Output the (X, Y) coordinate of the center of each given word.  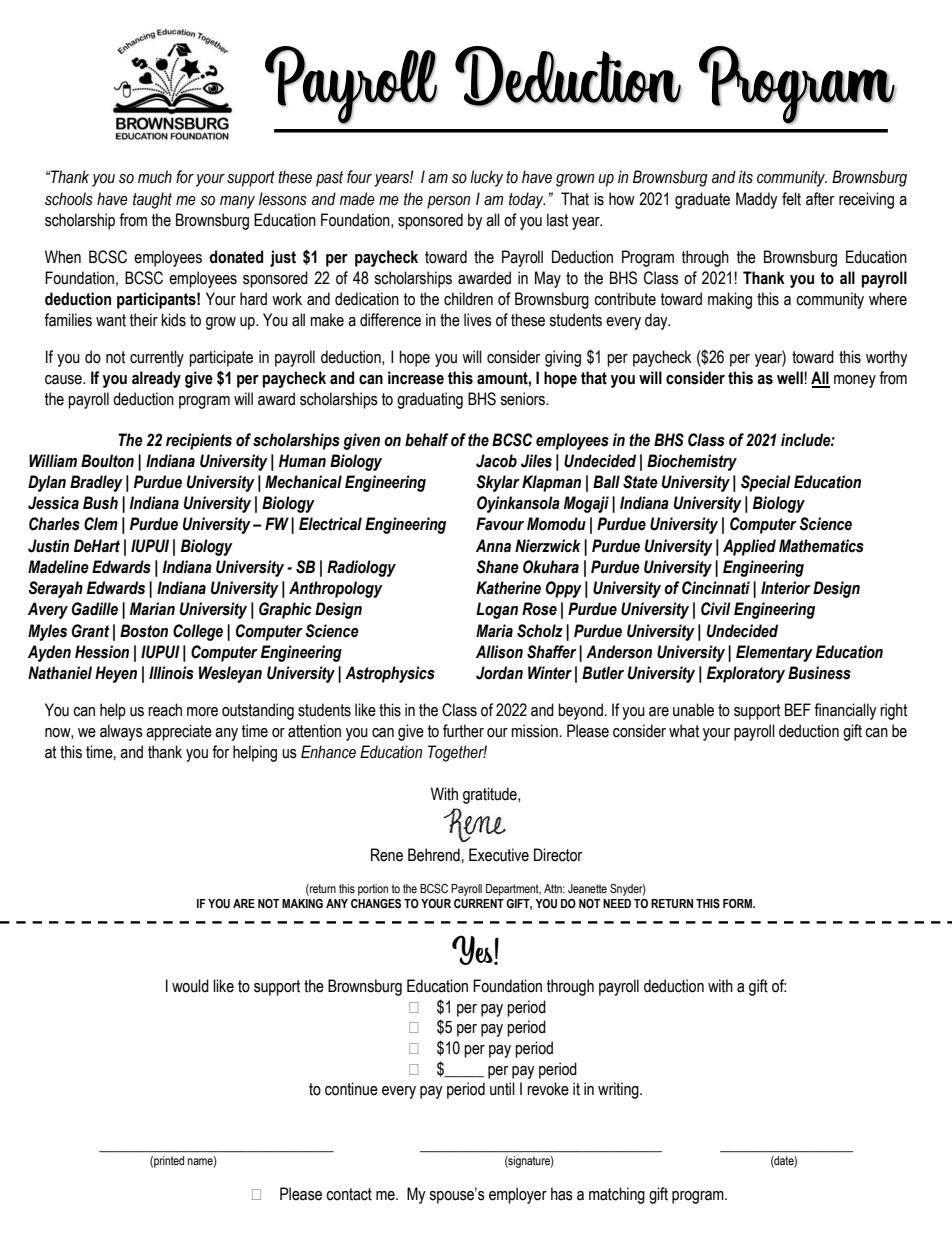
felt (791, 199)
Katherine (508, 588)
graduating (430, 400)
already (156, 379)
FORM (738, 903)
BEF (798, 709)
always (121, 732)
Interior (786, 588)
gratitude (491, 795)
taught (152, 200)
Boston (144, 631)
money (855, 381)
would (190, 986)
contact (349, 1194)
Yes (473, 950)
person (449, 202)
